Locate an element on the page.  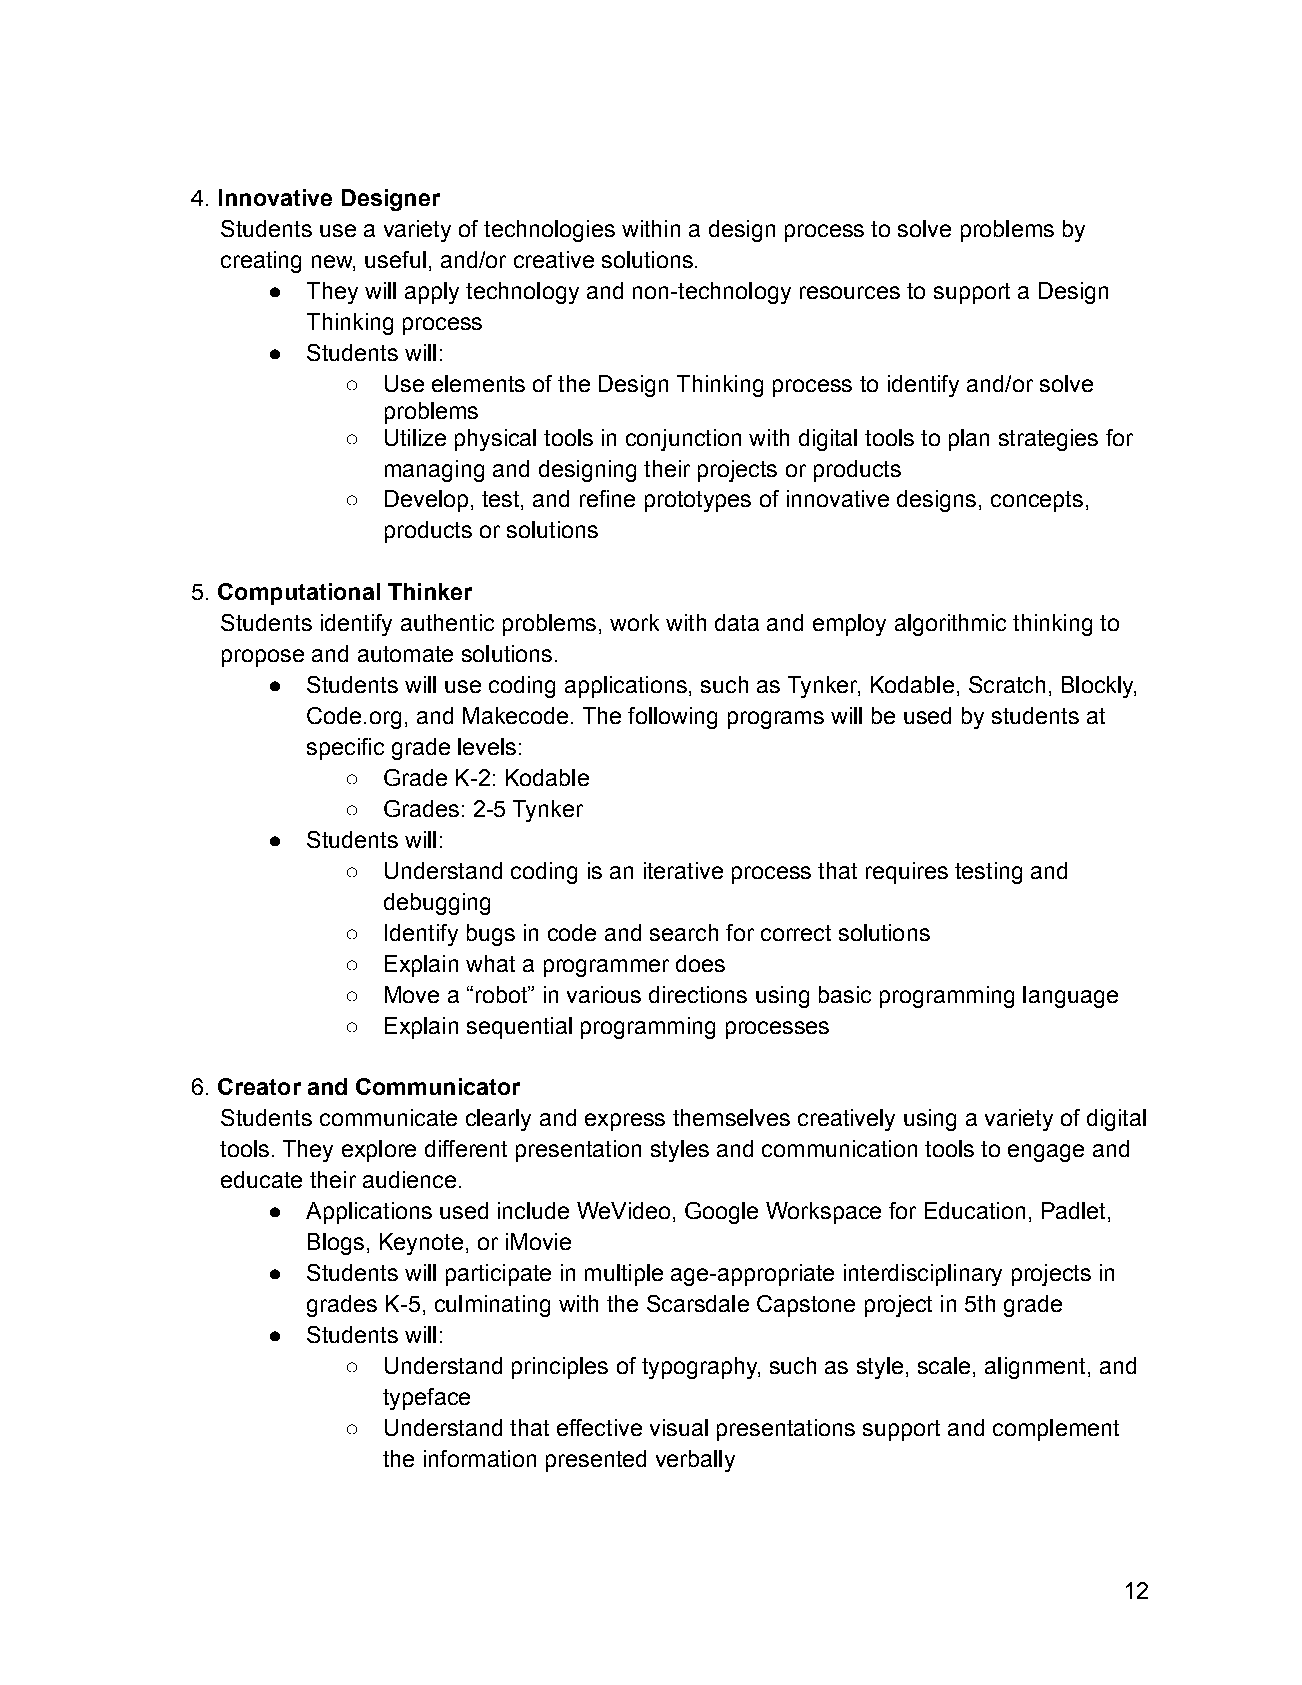
automate is located at coordinates (405, 654).
